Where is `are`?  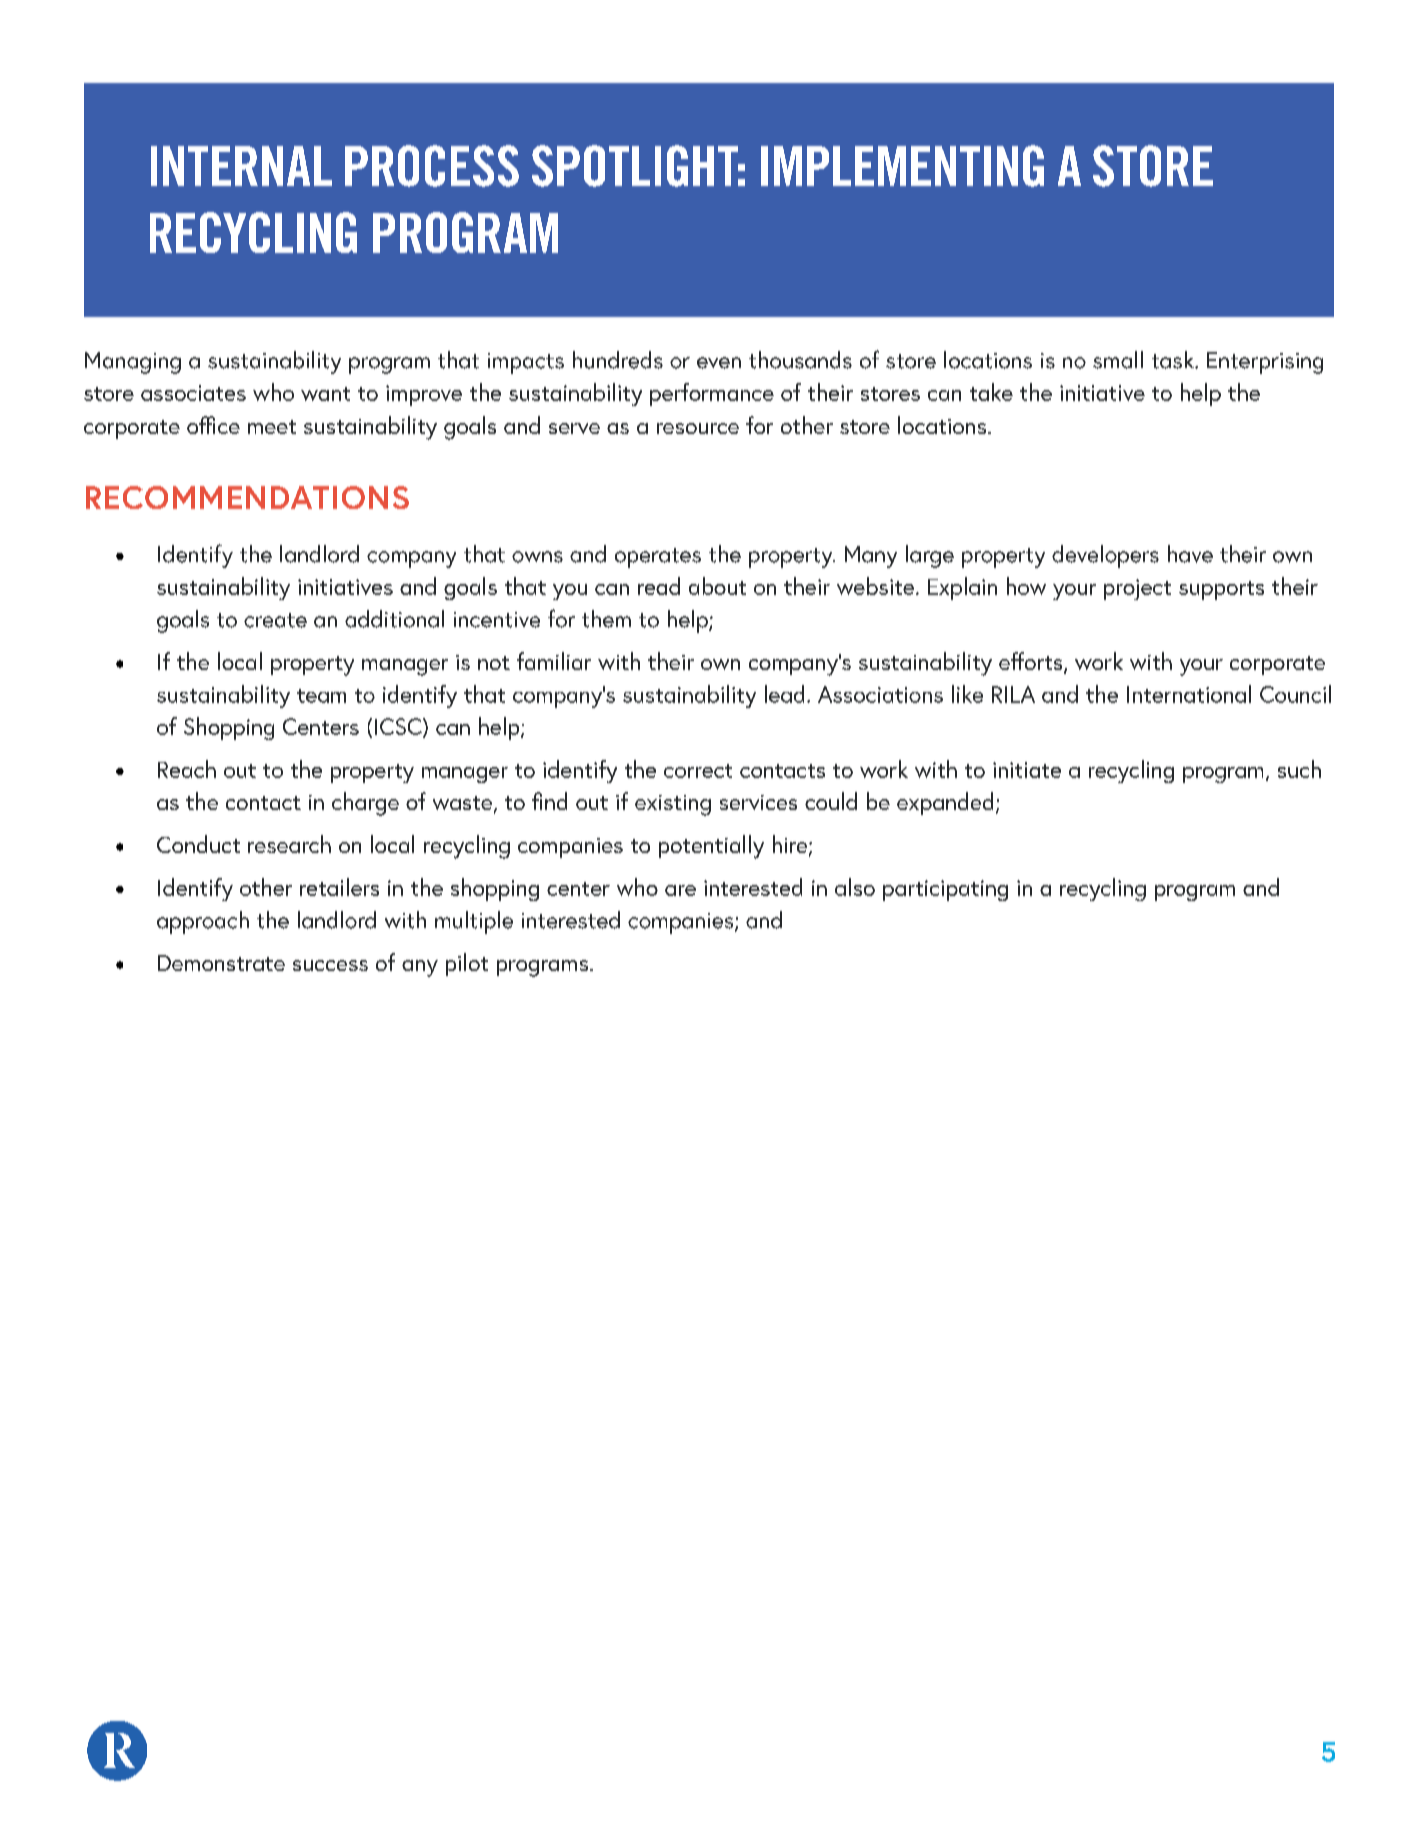
are is located at coordinates (680, 890).
